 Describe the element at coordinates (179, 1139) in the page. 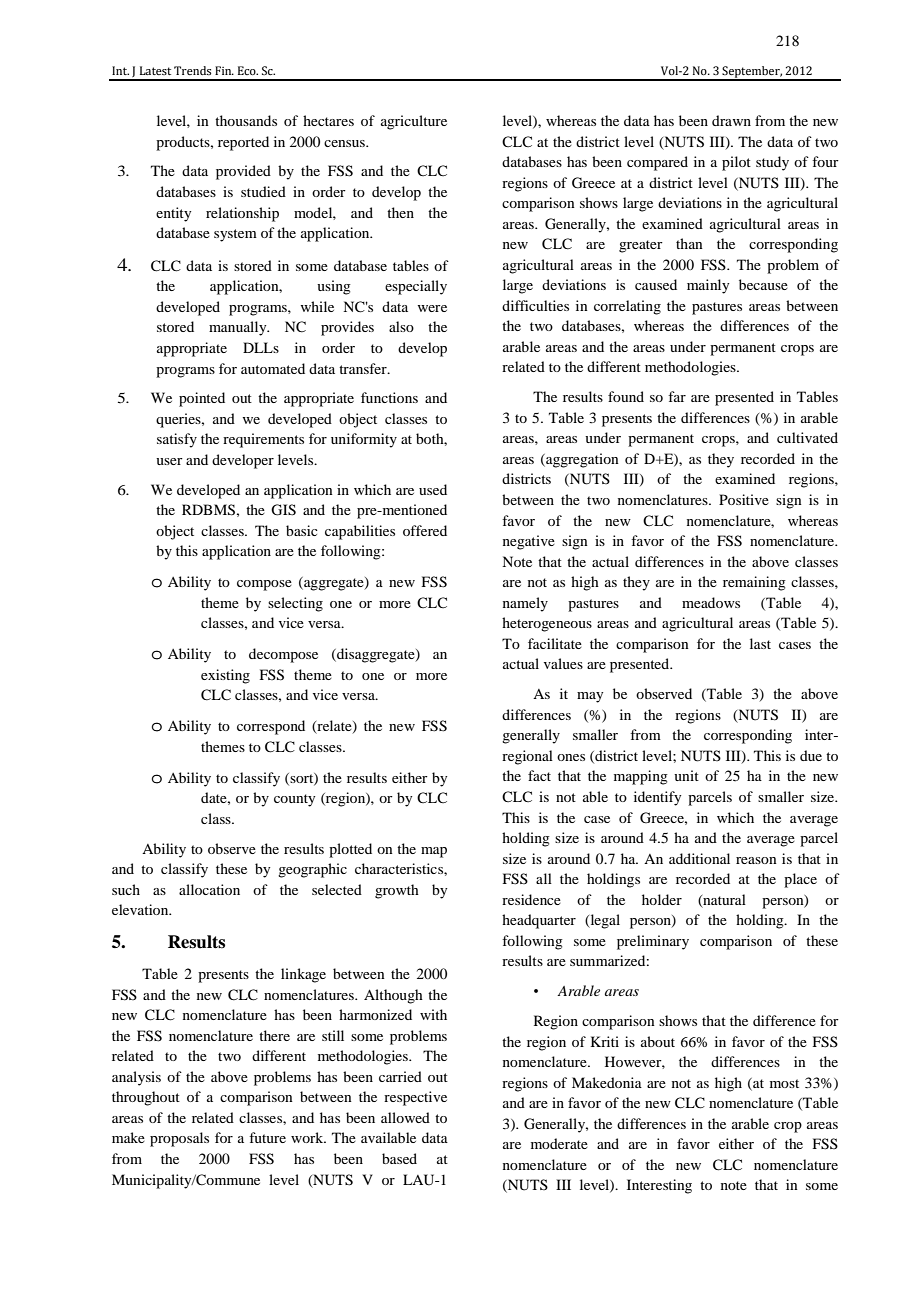

I see `proposals` at that location.
